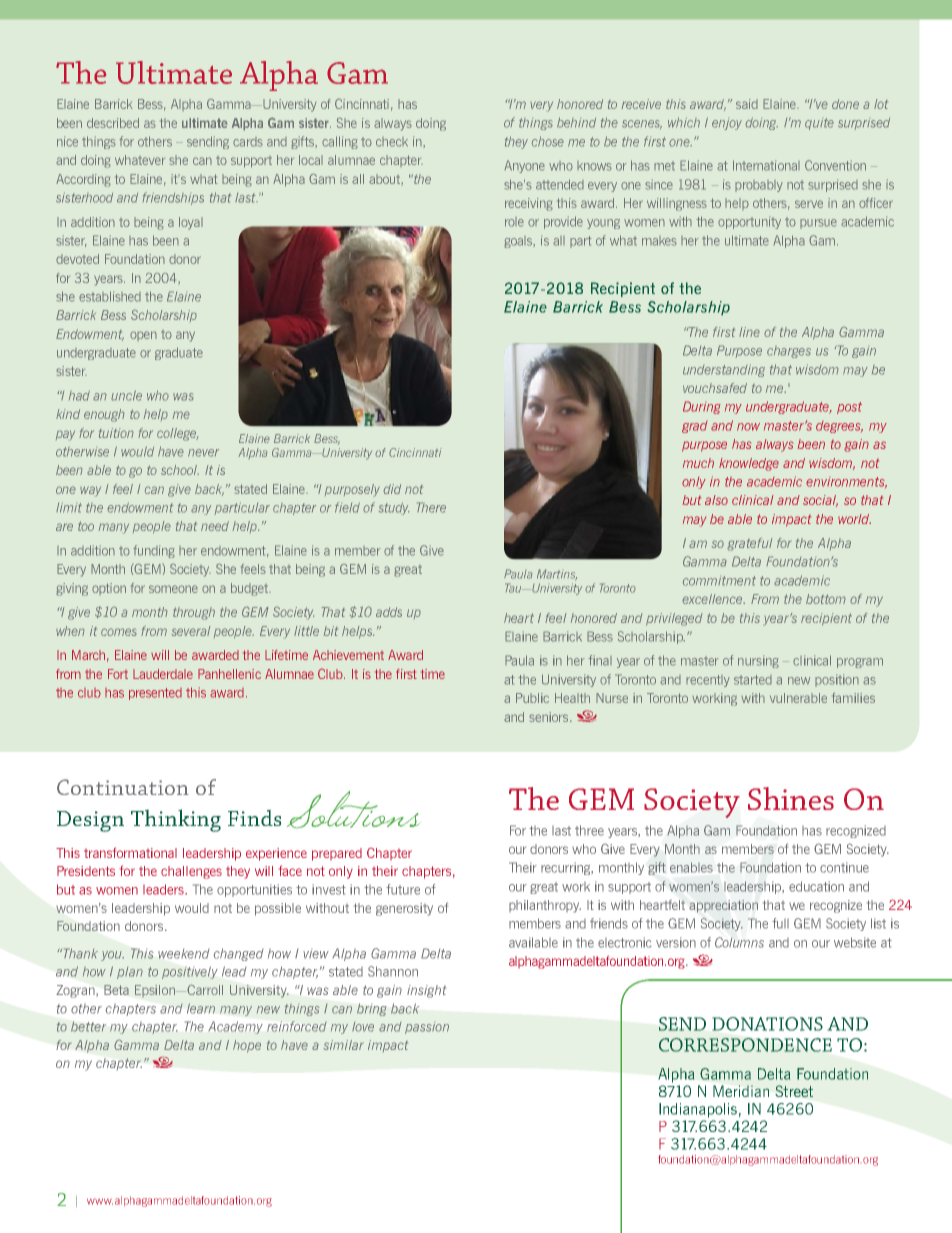  Describe the element at coordinates (826, 599) in the page. I see `bottom` at that location.
